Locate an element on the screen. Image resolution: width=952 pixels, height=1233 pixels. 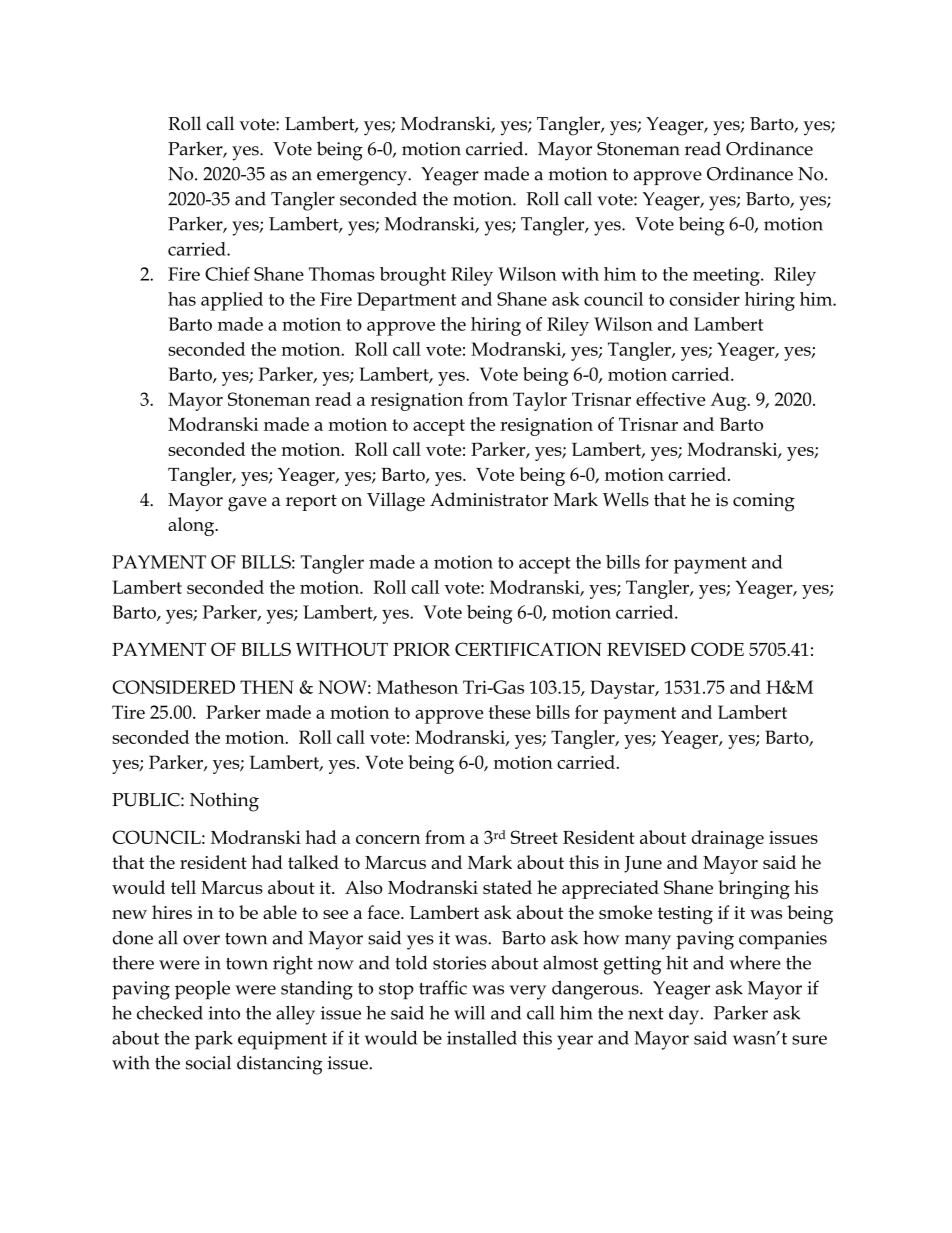
drainage is located at coordinates (728, 839).
